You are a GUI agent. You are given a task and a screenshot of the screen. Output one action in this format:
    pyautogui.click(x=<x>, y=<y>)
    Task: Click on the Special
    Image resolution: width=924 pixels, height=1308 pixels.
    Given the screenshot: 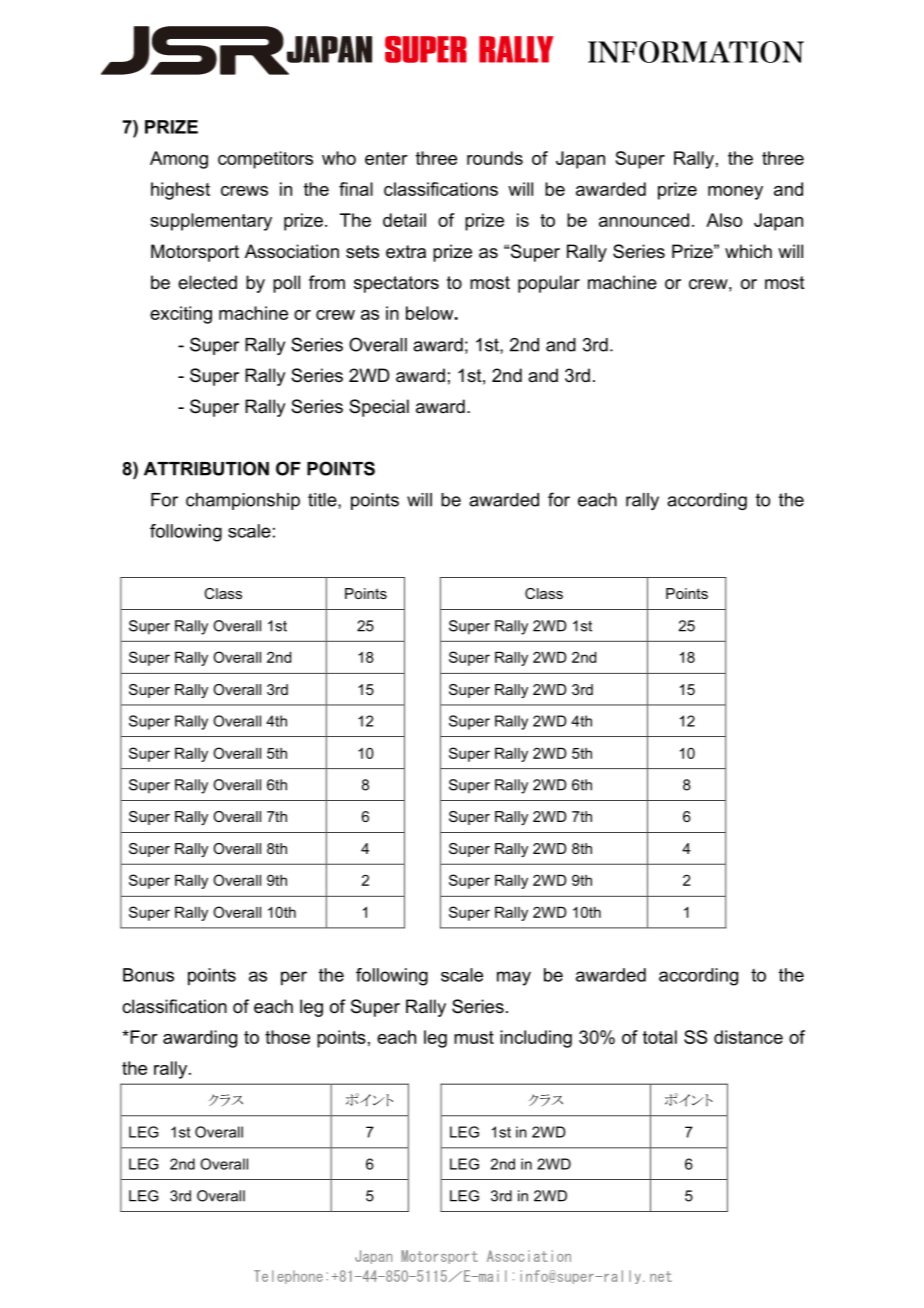 What is the action you would take?
    pyautogui.click(x=379, y=408)
